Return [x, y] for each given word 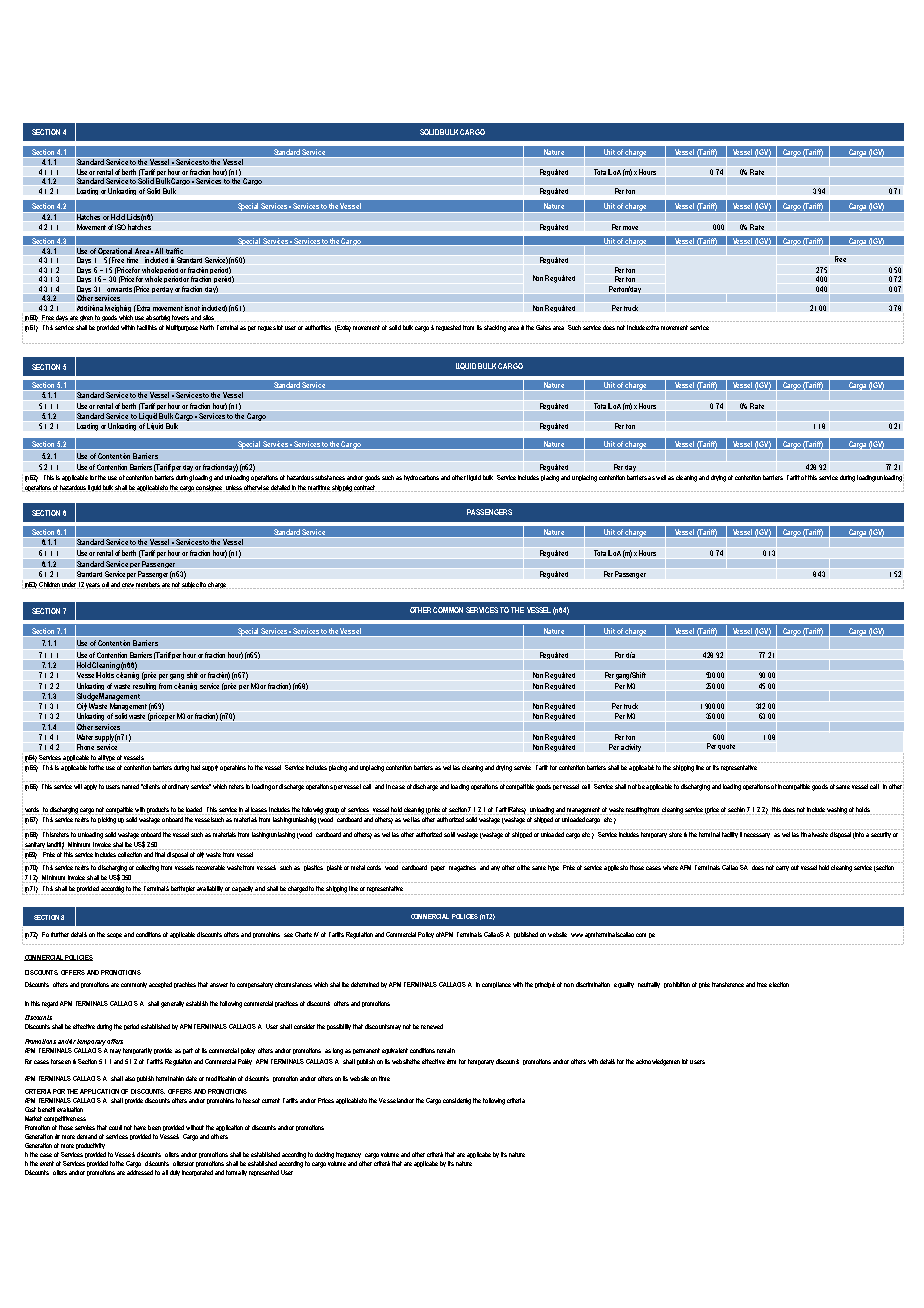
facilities [147, 327]
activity [631, 748]
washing [837, 811]
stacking [495, 328]
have [140, 1127]
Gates [543, 327]
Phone [85, 747]
